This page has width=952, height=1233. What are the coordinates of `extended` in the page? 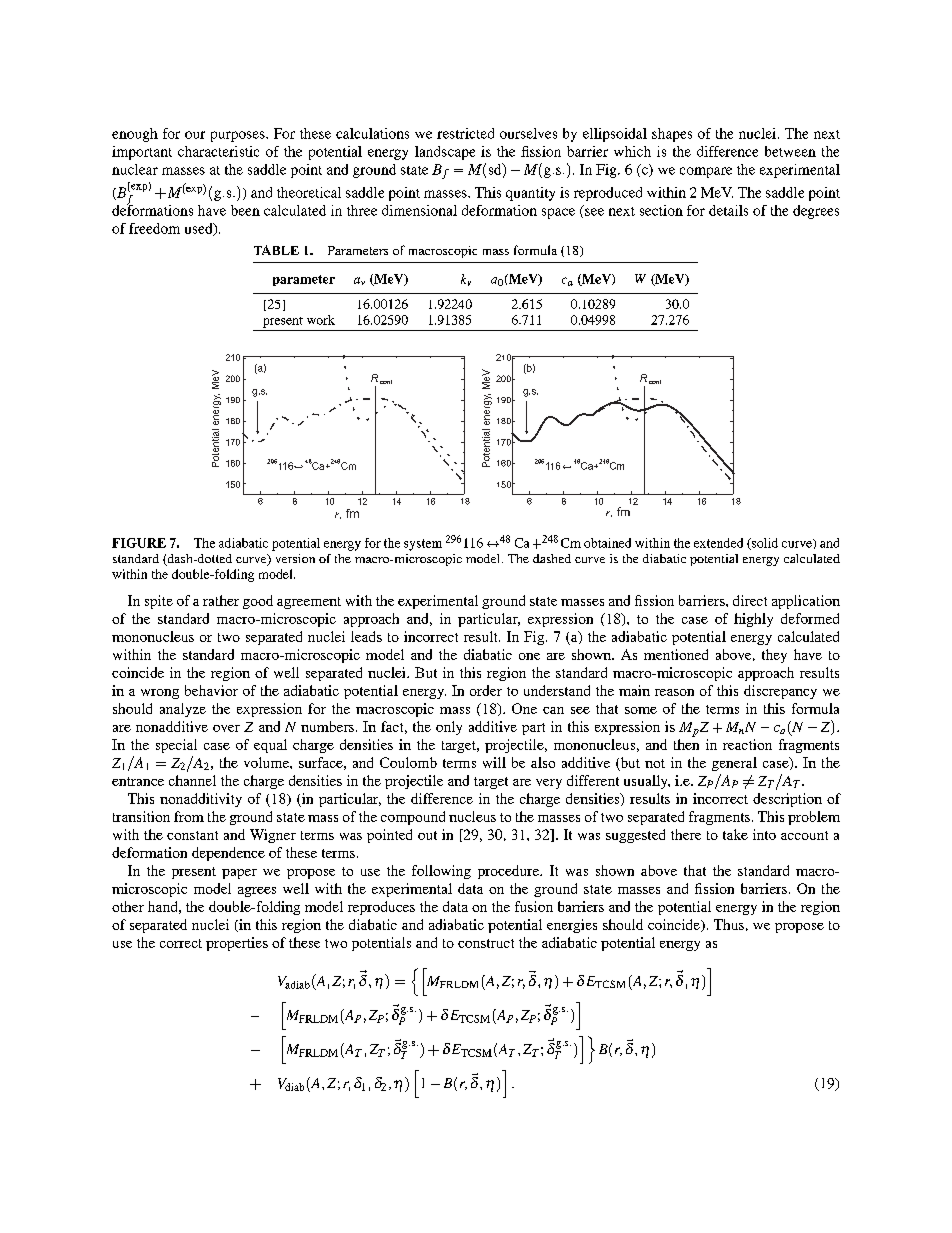 It's located at (718, 543).
